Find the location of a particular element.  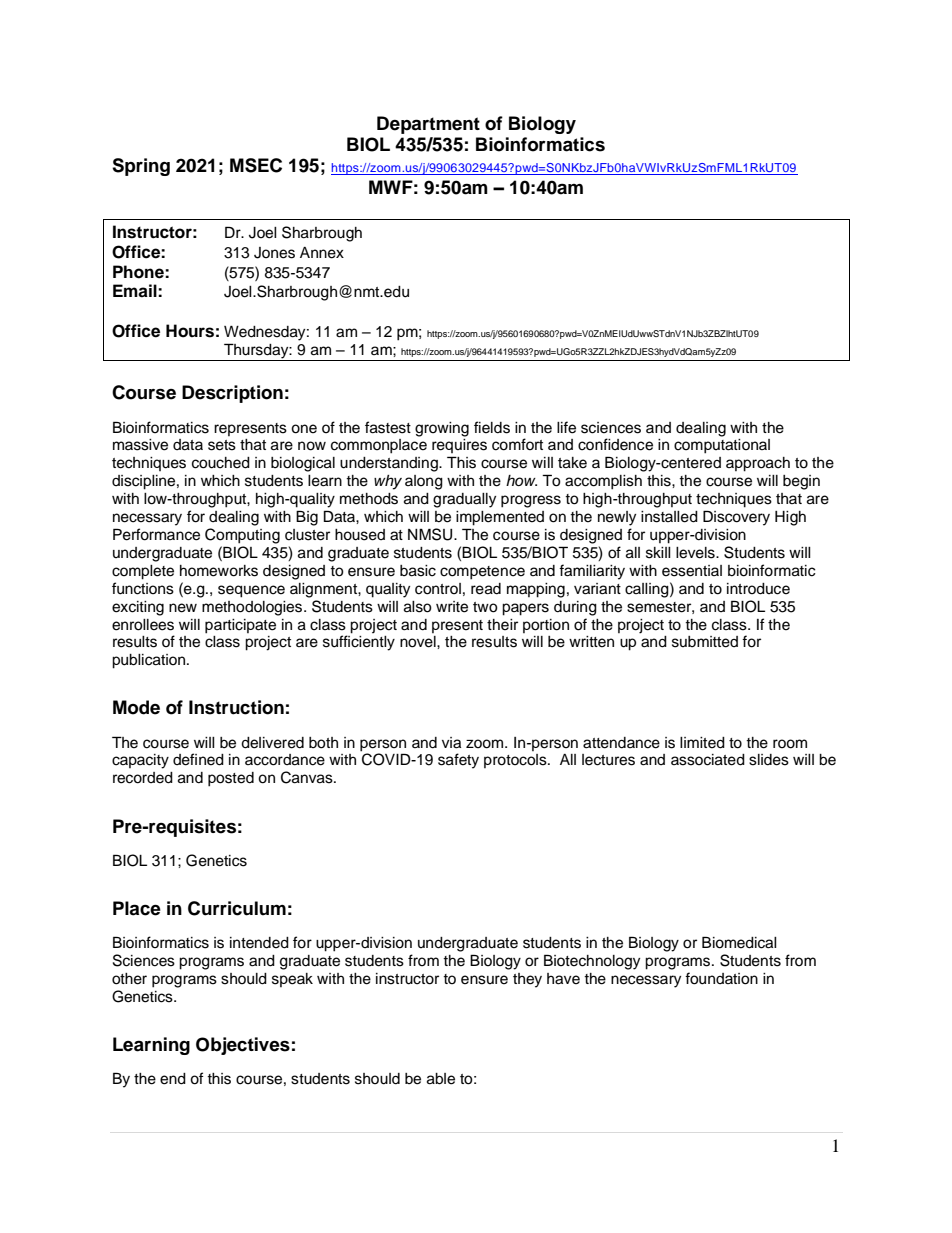

Department is located at coordinates (428, 125).
